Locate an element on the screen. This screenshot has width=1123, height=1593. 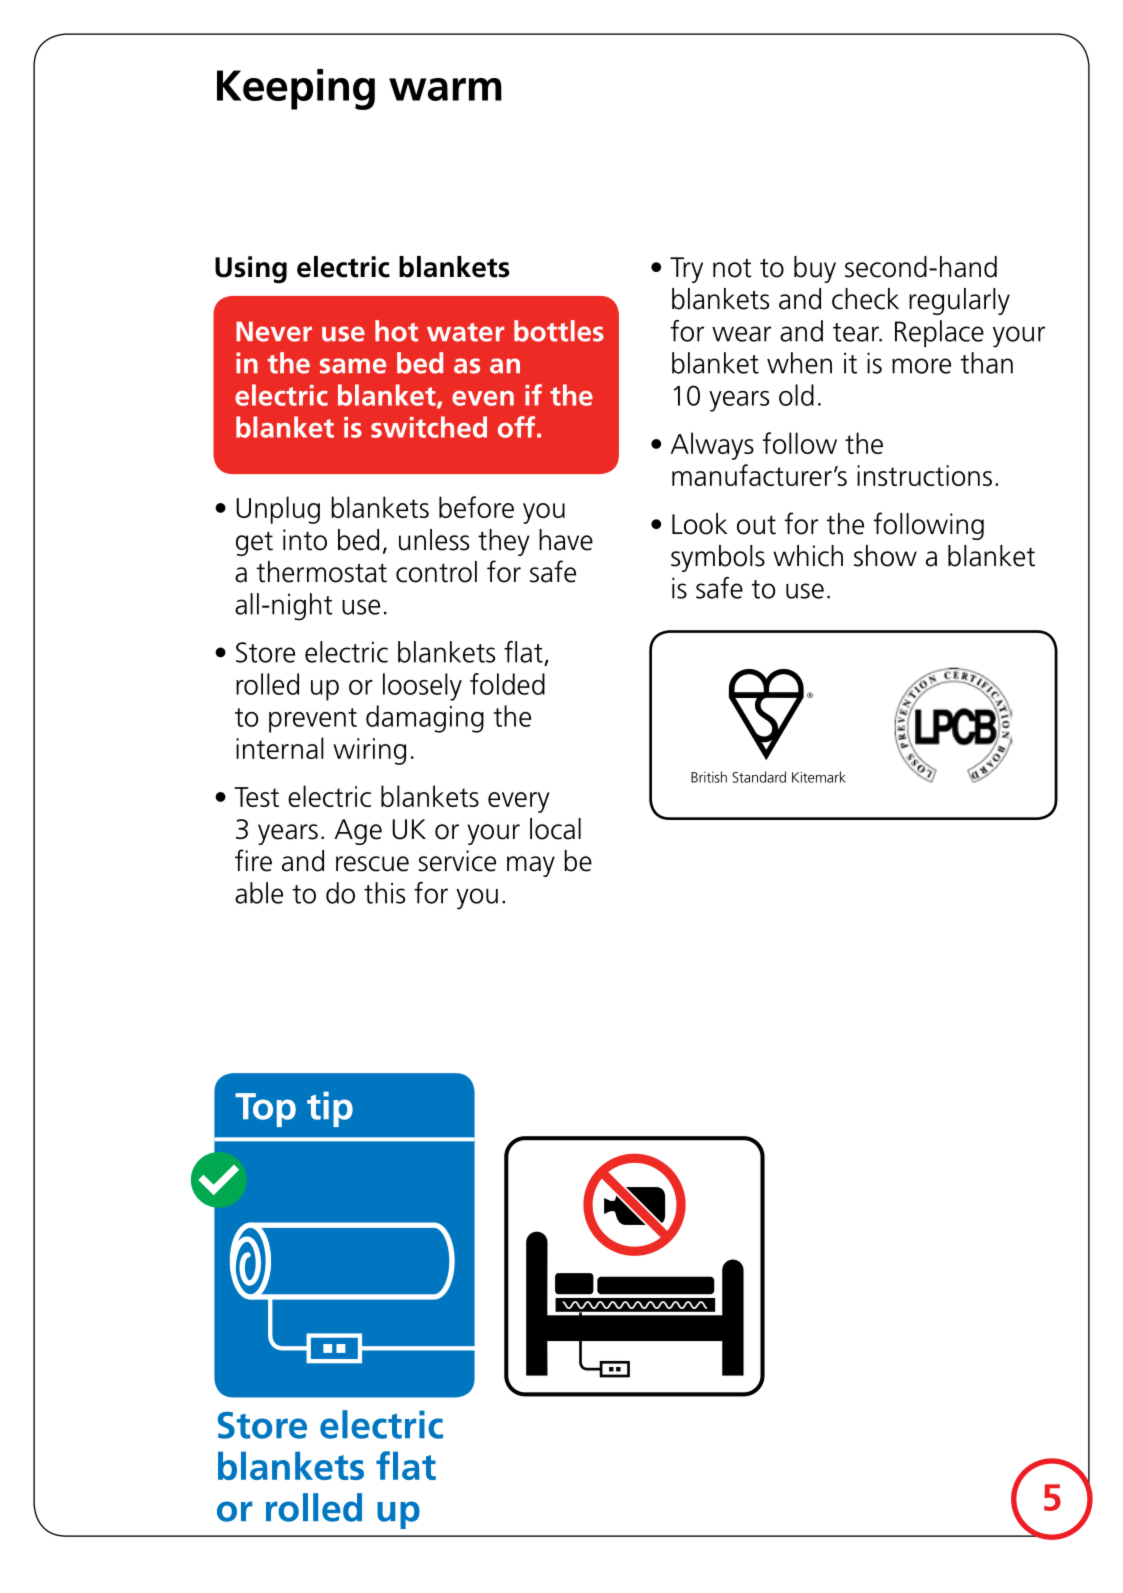
bottles is located at coordinates (559, 331).
